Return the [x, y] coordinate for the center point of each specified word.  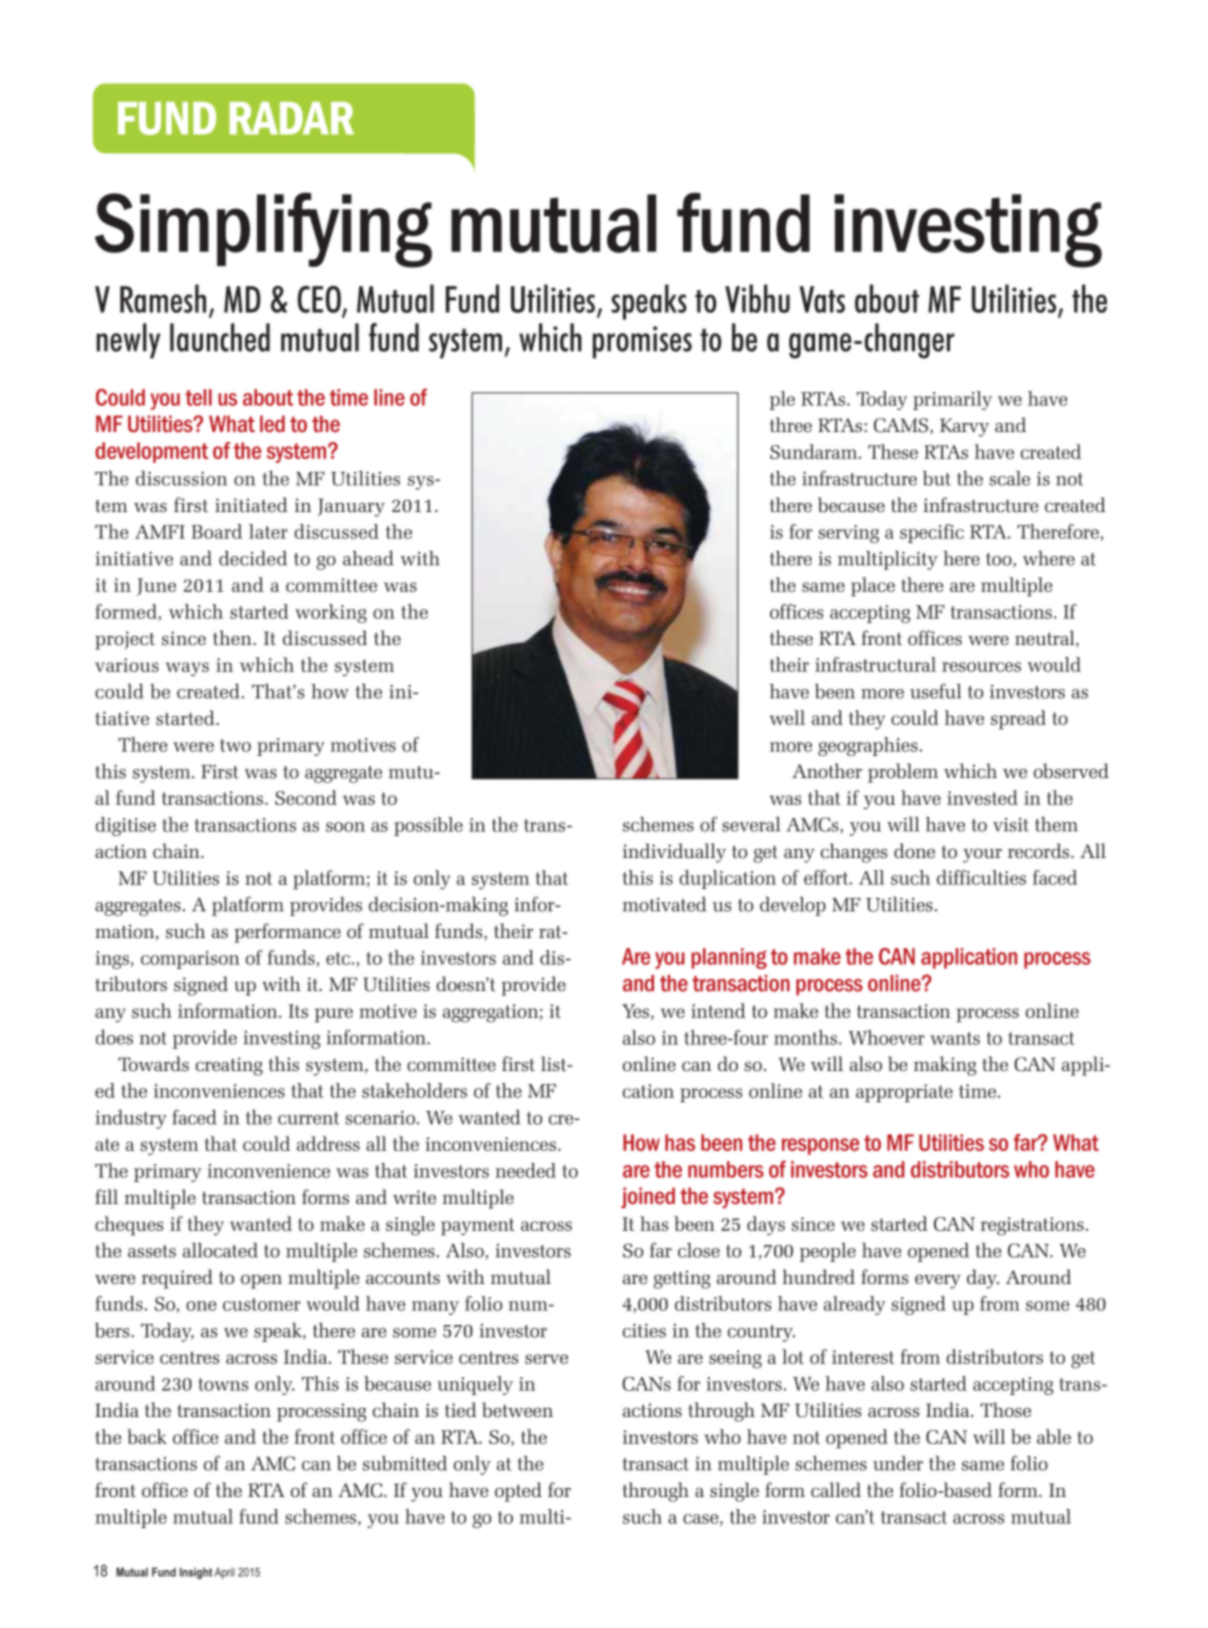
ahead [368, 558]
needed [525, 1170]
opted [518, 1492]
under [898, 1463]
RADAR [292, 118]
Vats [822, 299]
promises [642, 342]
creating [229, 1066]
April [225, 1573]
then [233, 637]
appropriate [904, 1093]
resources [981, 667]
